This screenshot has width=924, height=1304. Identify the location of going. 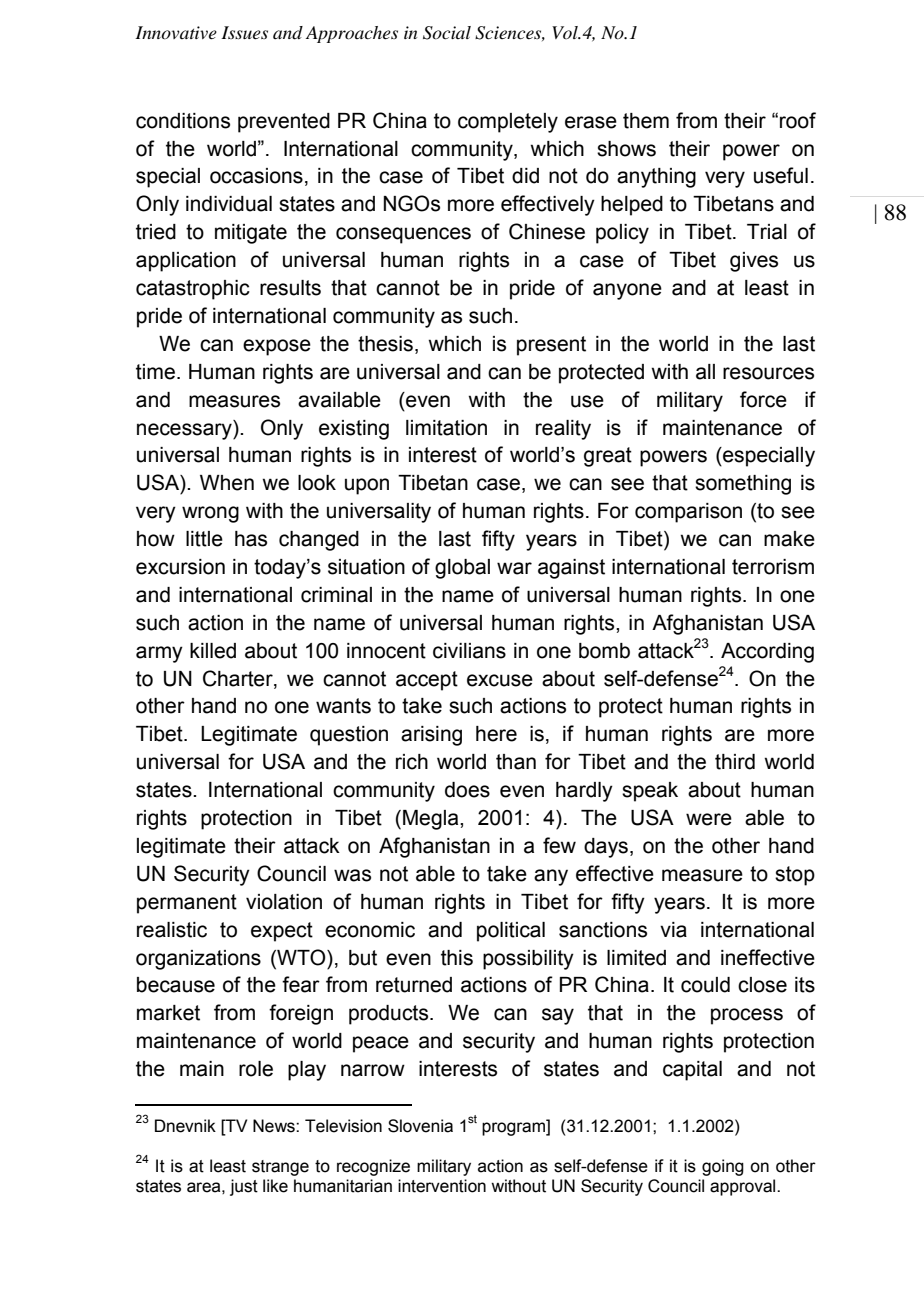
(723, 1167).
